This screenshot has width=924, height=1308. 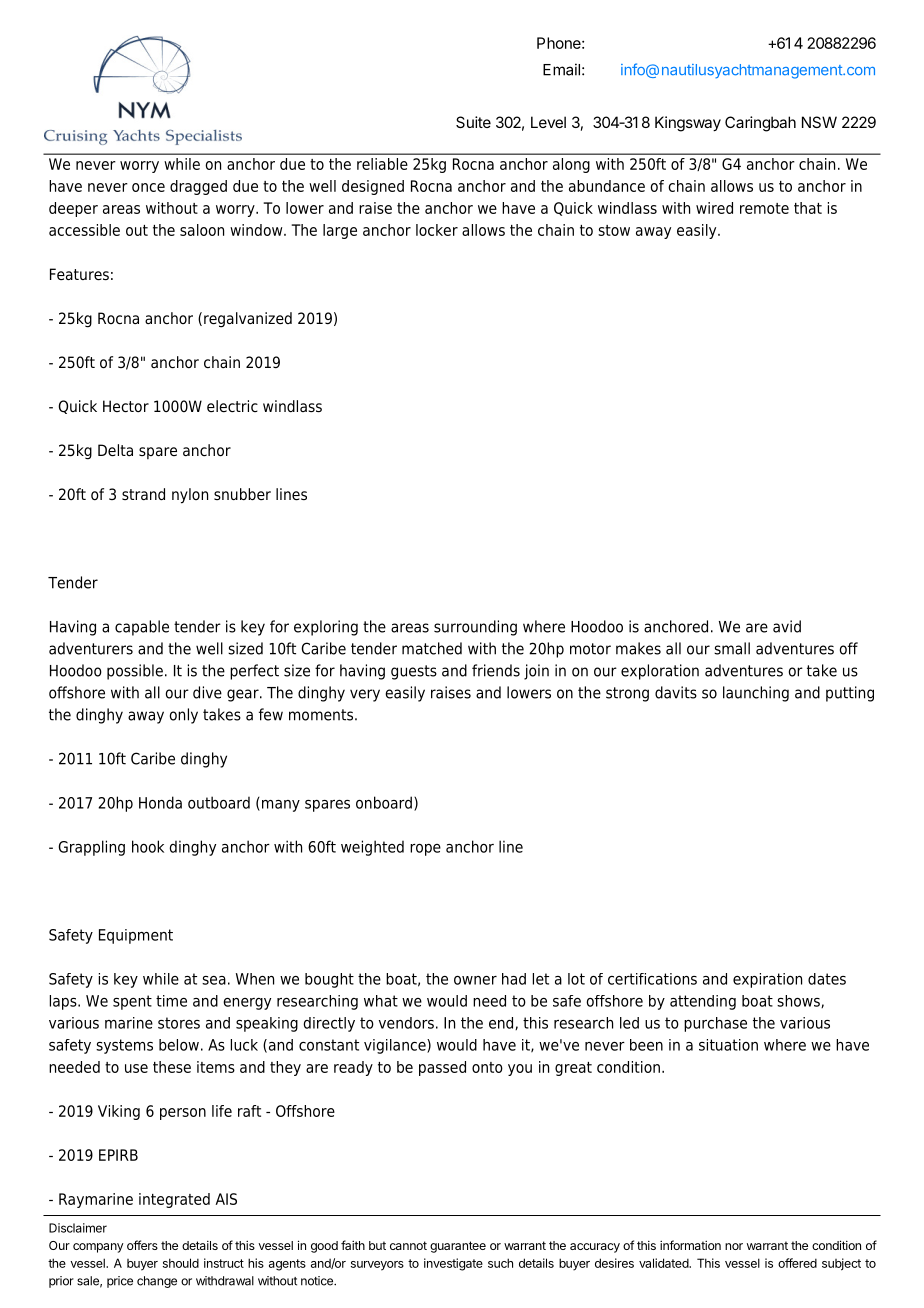 What do you see at coordinates (475, 628) in the screenshot?
I see `surrounding` at bounding box center [475, 628].
